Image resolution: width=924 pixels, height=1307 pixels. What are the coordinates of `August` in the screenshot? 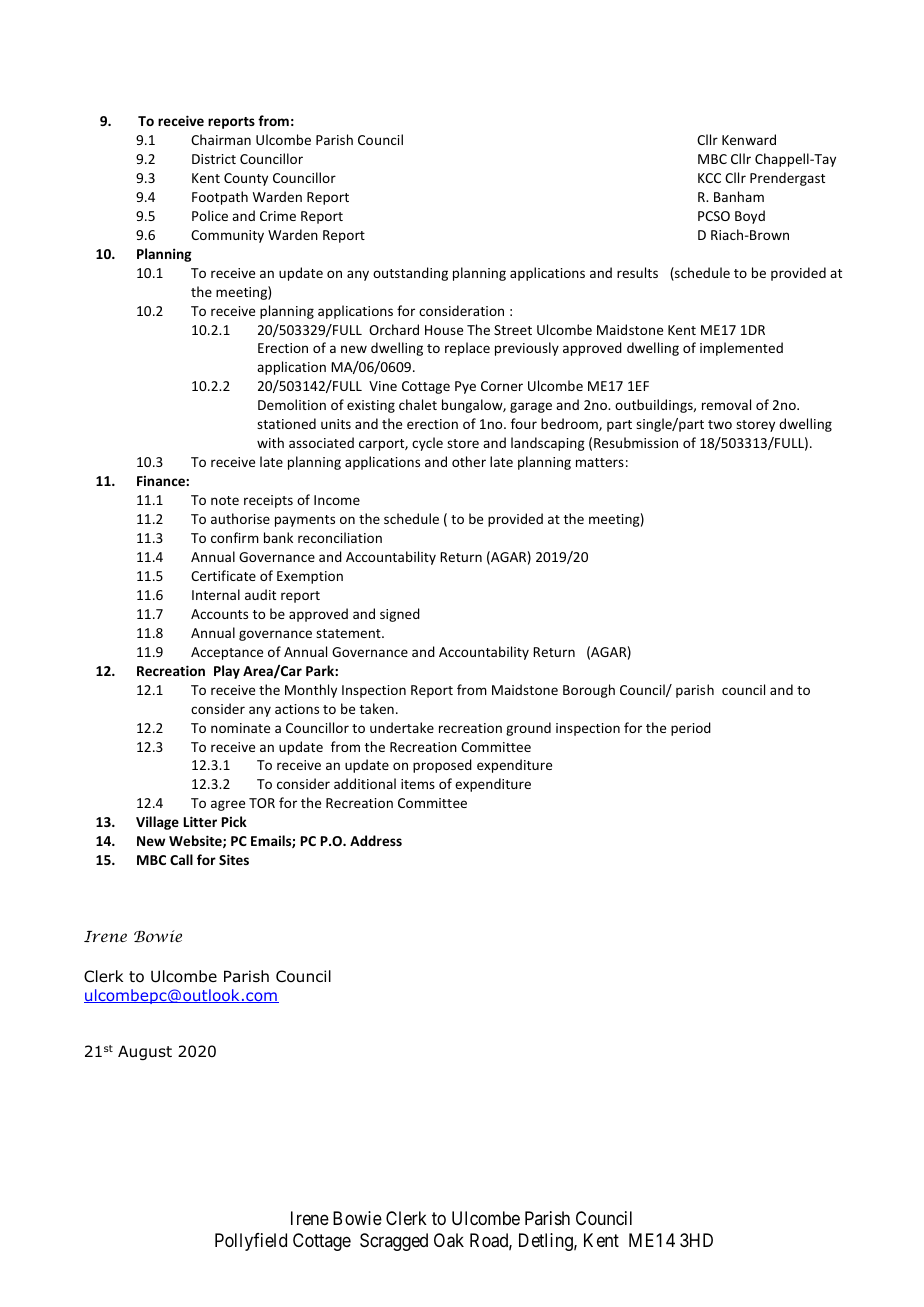 It's located at (145, 1052).
